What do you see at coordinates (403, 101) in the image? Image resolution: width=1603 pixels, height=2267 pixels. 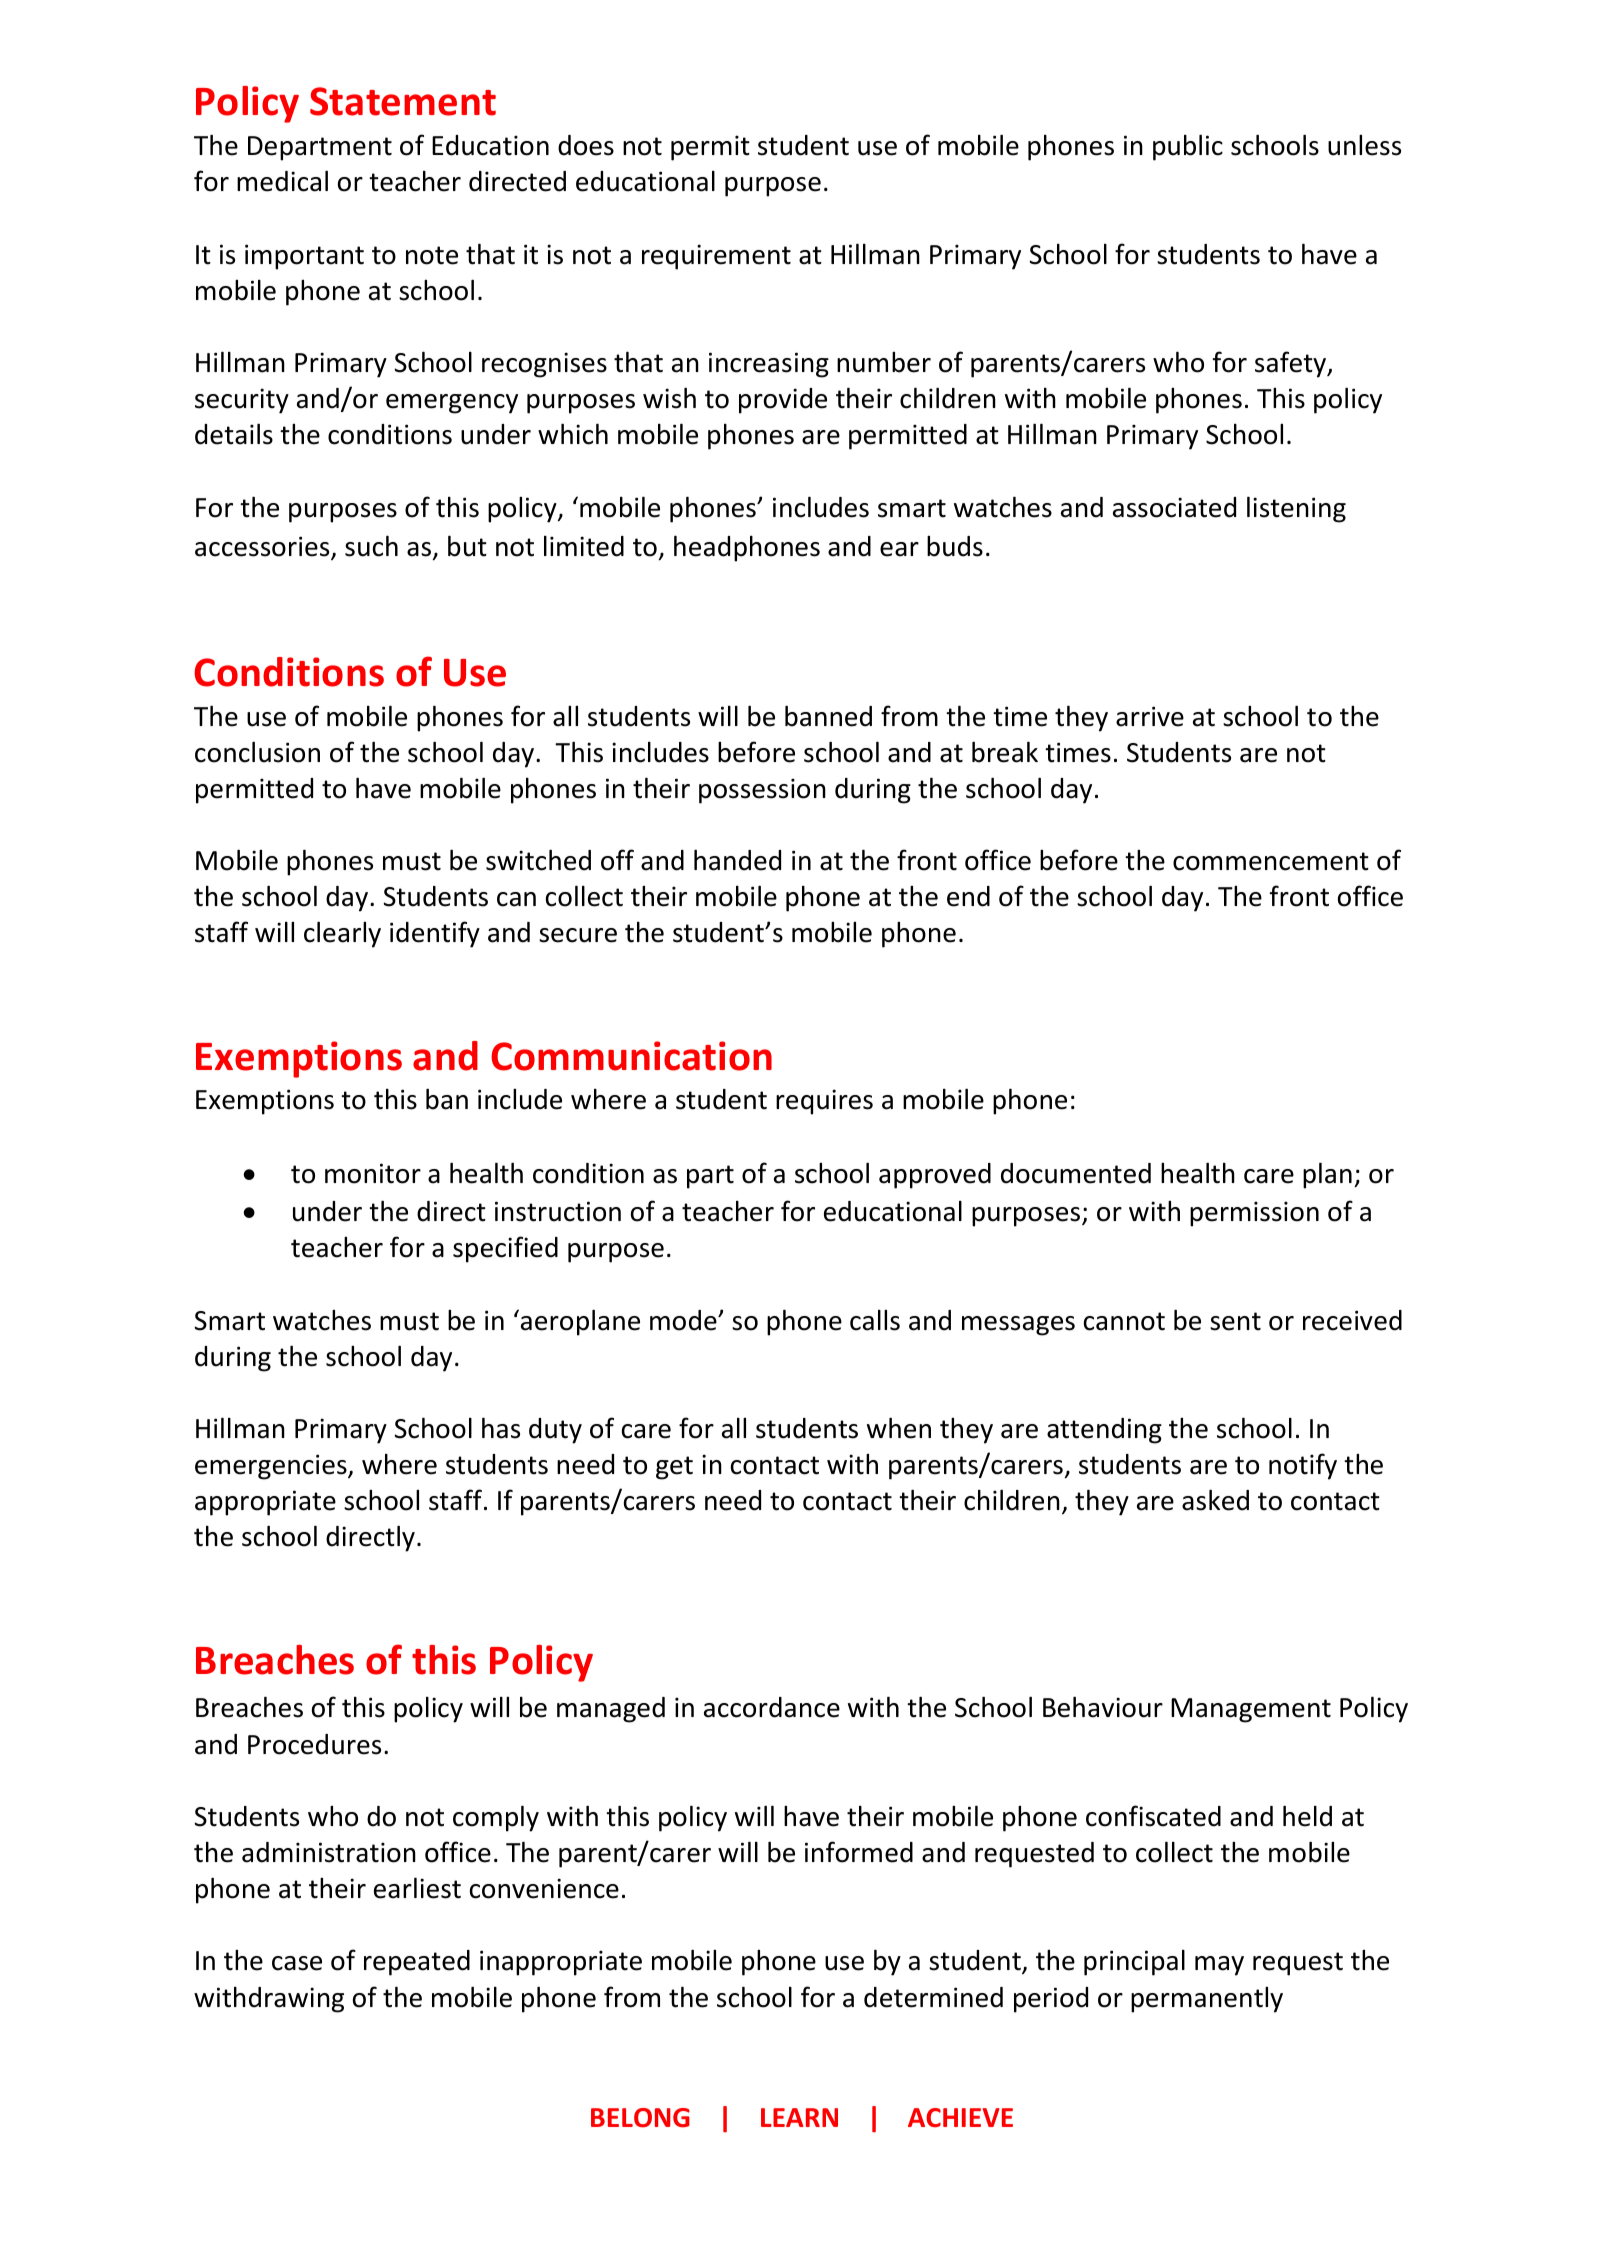 I see `Statement` at bounding box center [403, 101].
